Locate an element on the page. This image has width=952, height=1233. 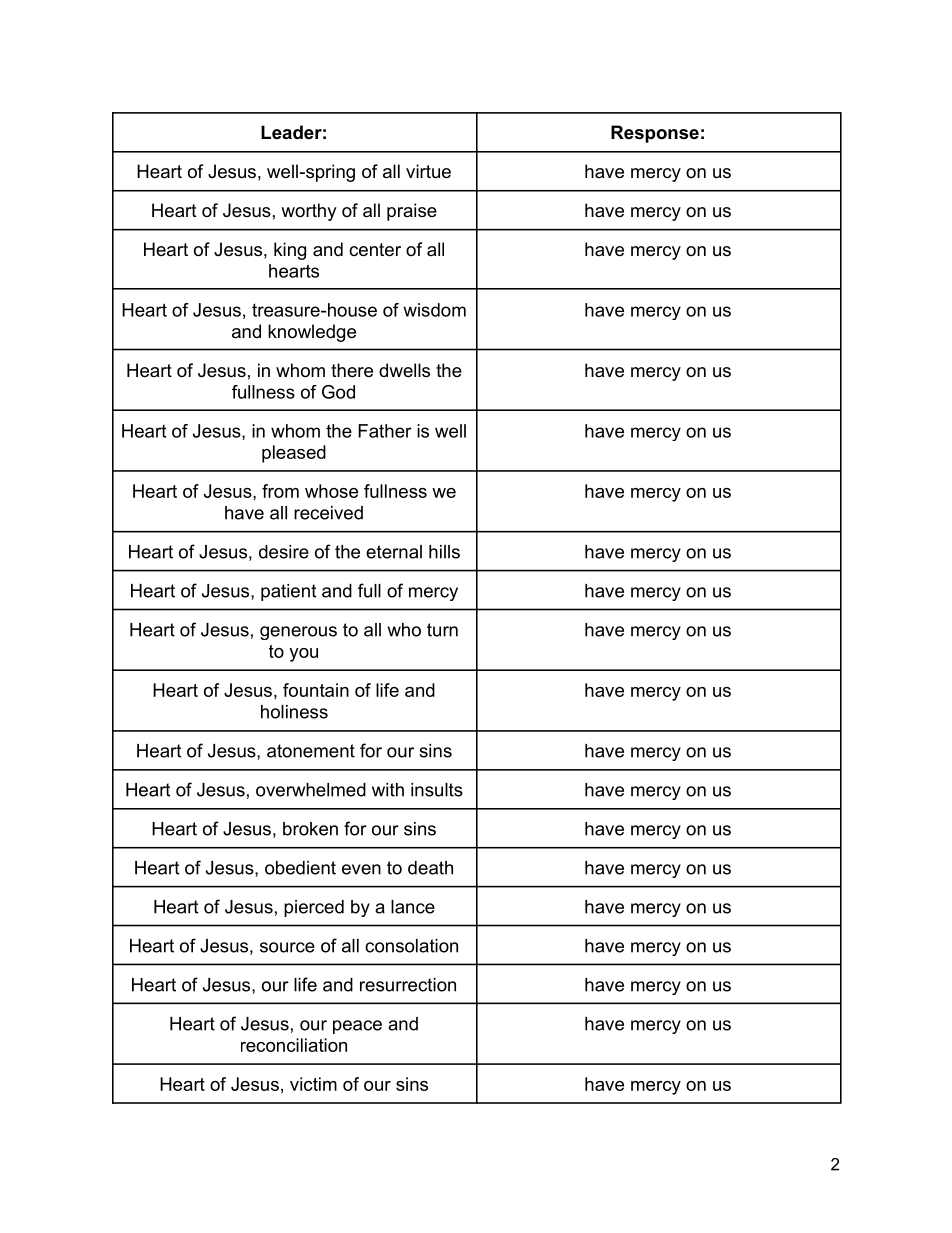
victim is located at coordinates (313, 1084).
